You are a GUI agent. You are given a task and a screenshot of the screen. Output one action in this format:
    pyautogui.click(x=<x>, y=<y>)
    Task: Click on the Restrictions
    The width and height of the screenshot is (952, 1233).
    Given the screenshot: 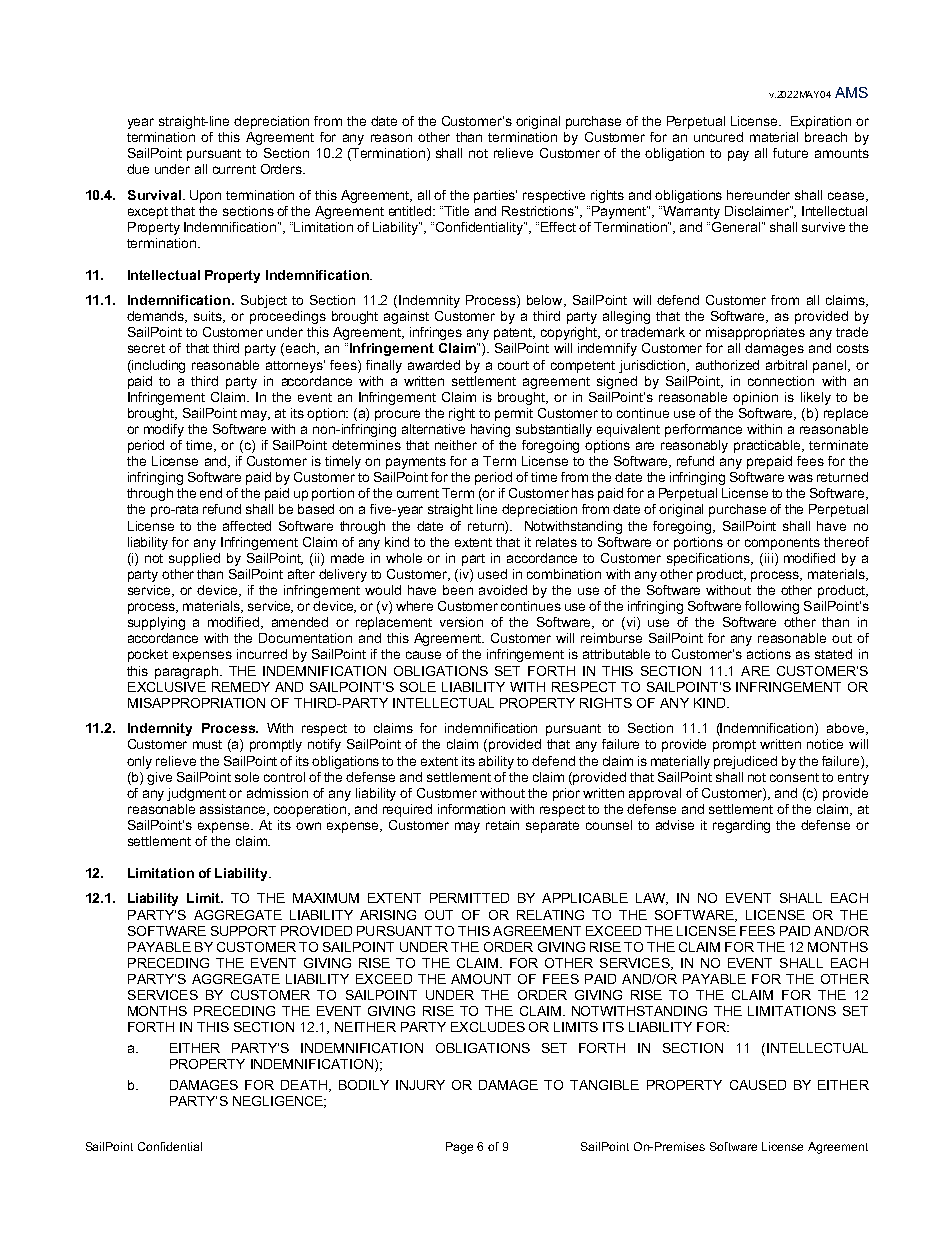 What is the action you would take?
    pyautogui.click(x=539, y=211)
